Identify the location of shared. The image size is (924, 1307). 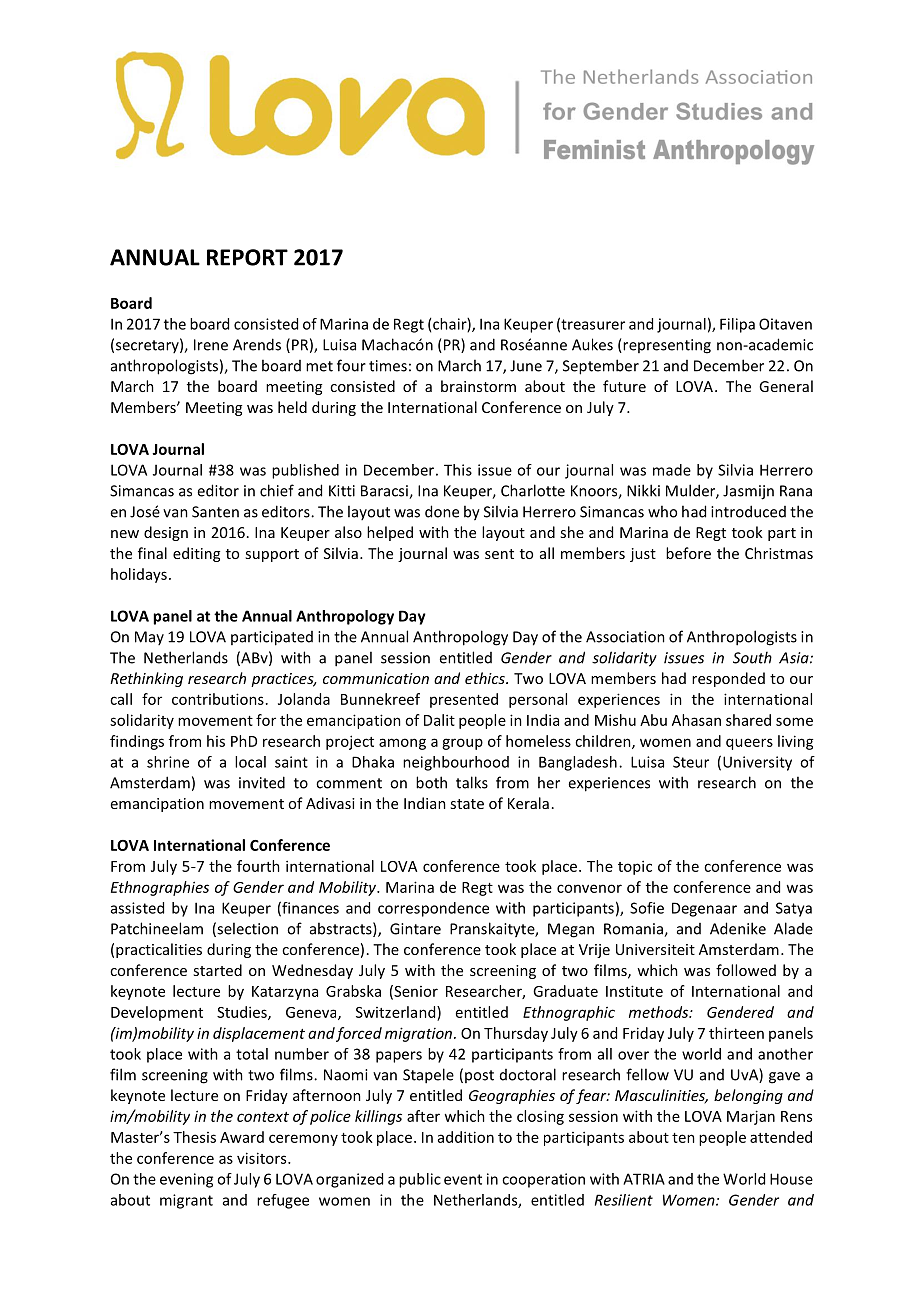
(748, 720).
